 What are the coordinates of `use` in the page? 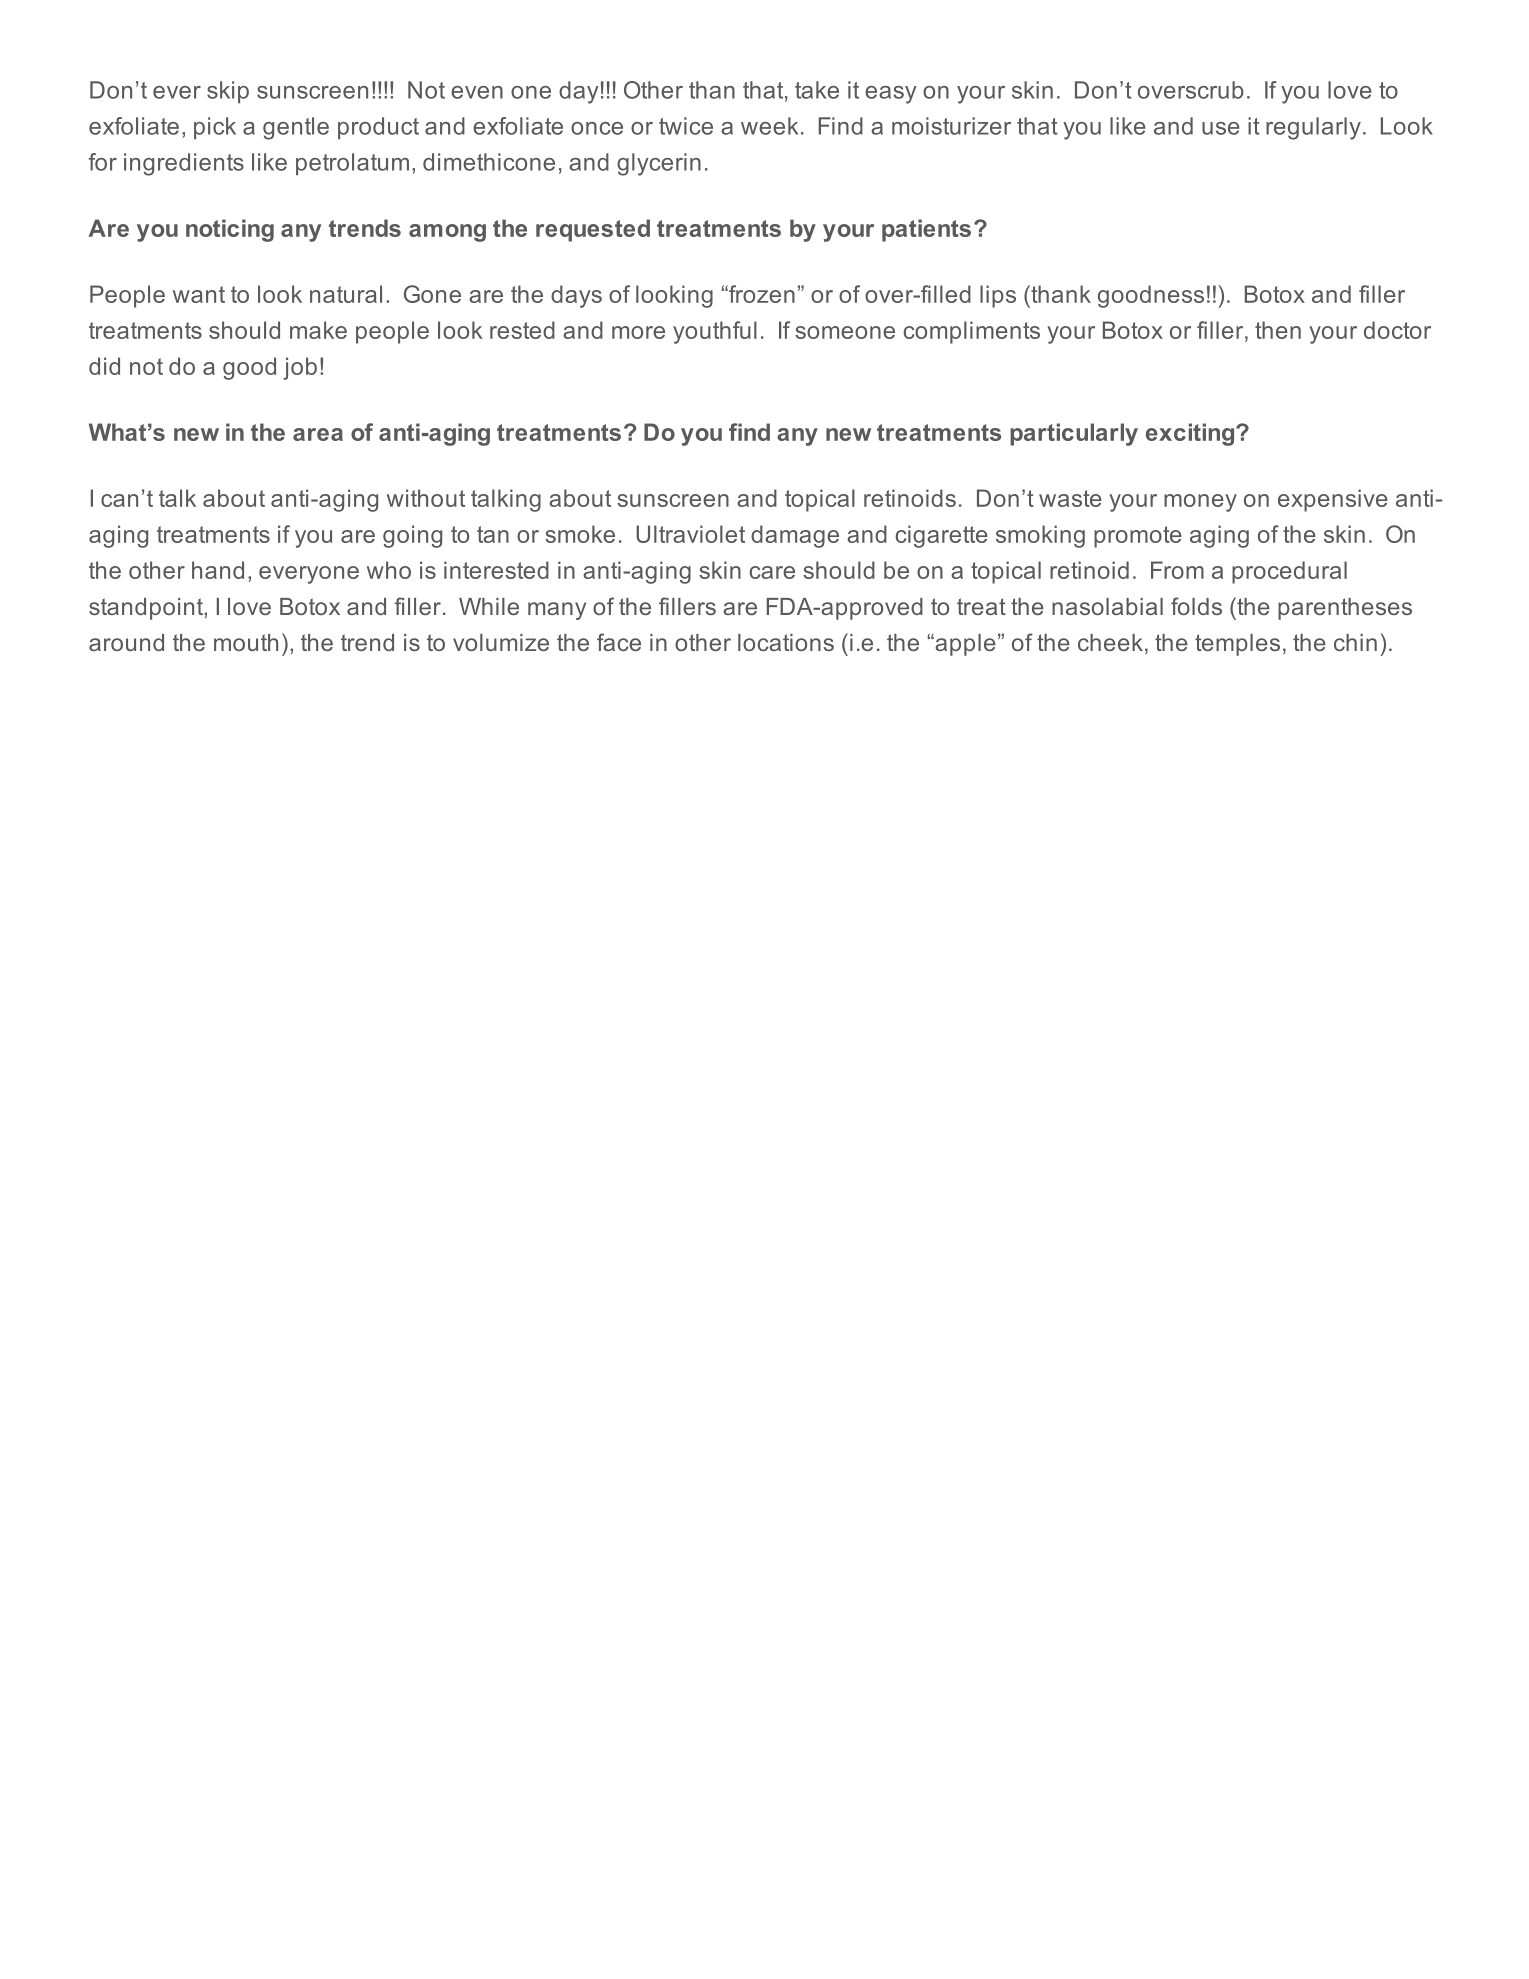 It's located at (1221, 128).
